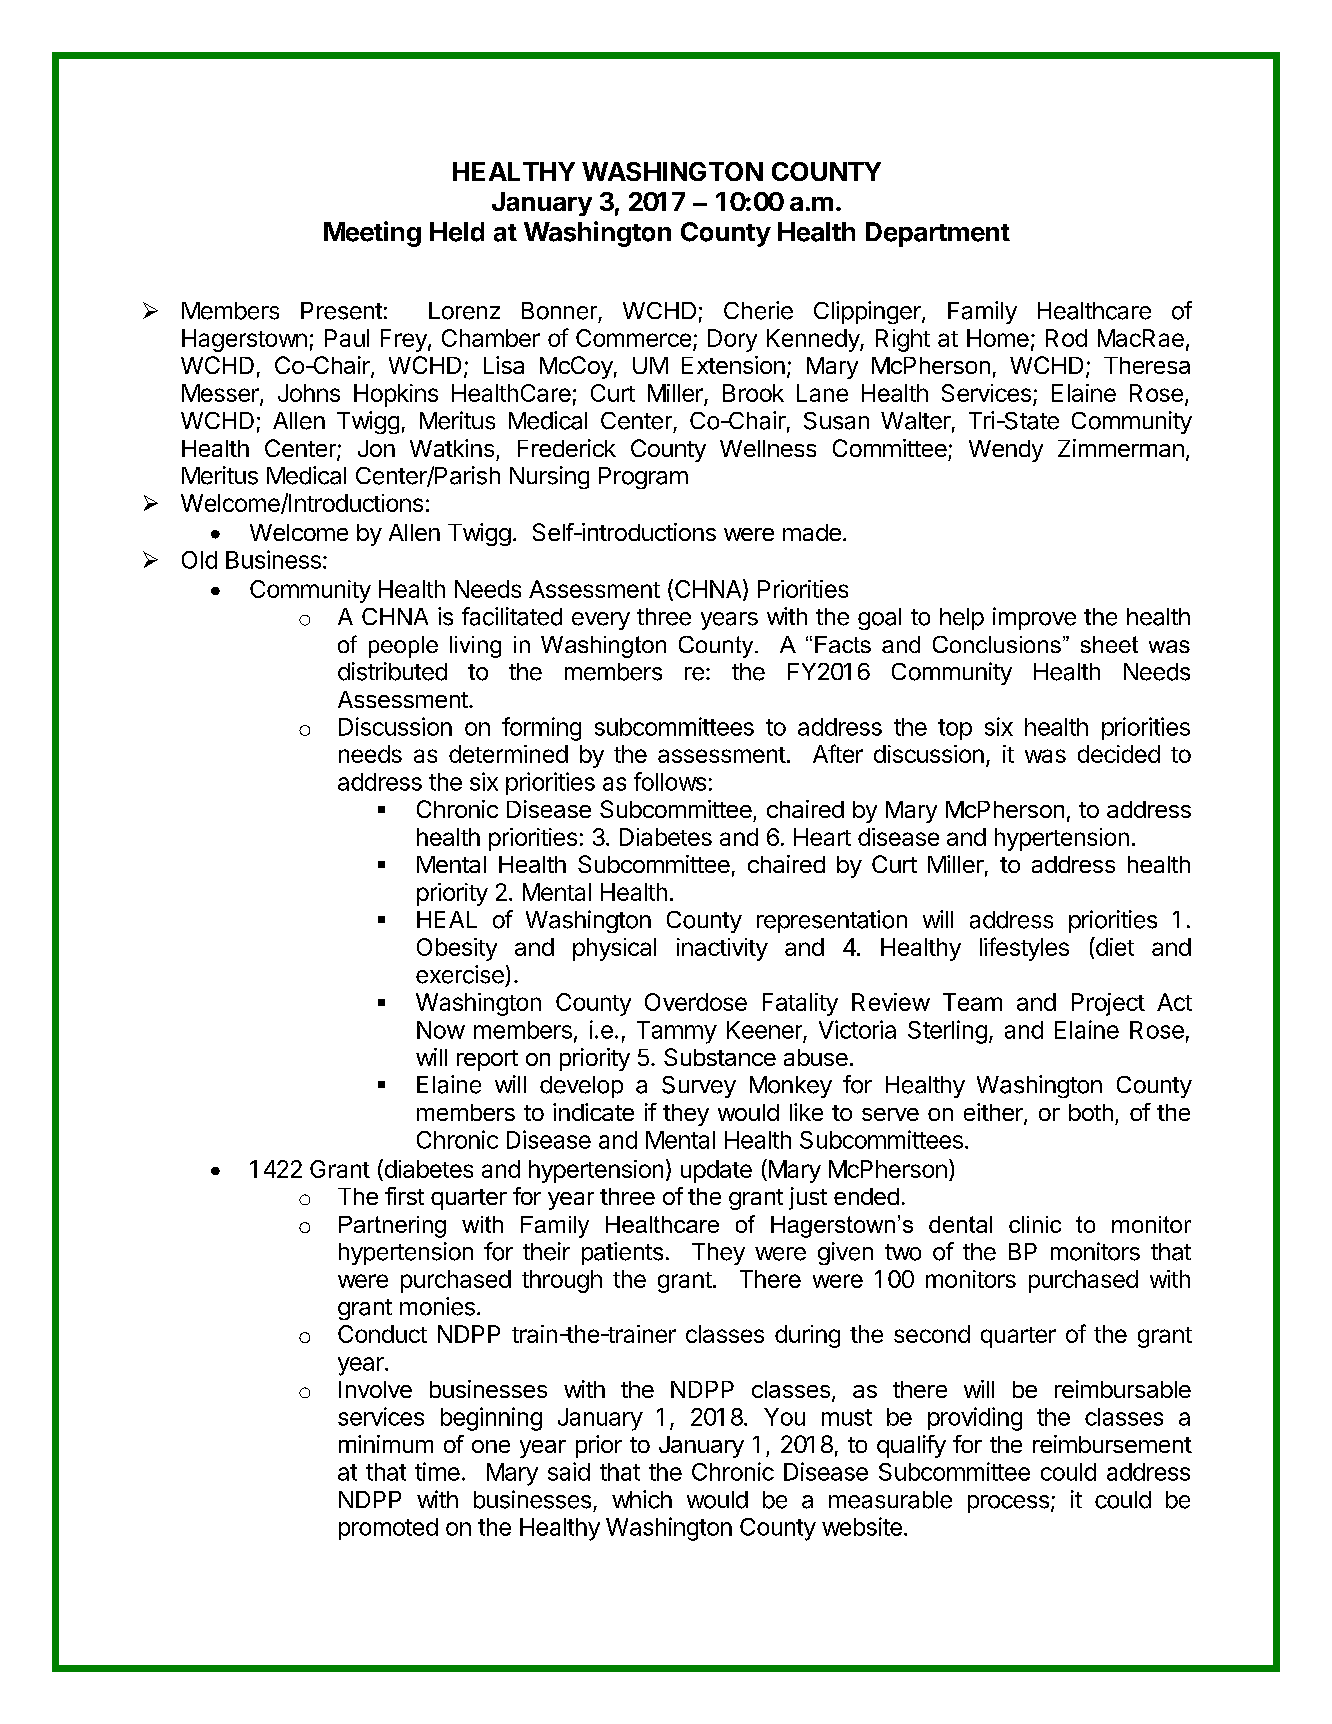 This image has width=1332, height=1724. What do you see at coordinates (457, 949) in the image?
I see `Obesity` at bounding box center [457, 949].
